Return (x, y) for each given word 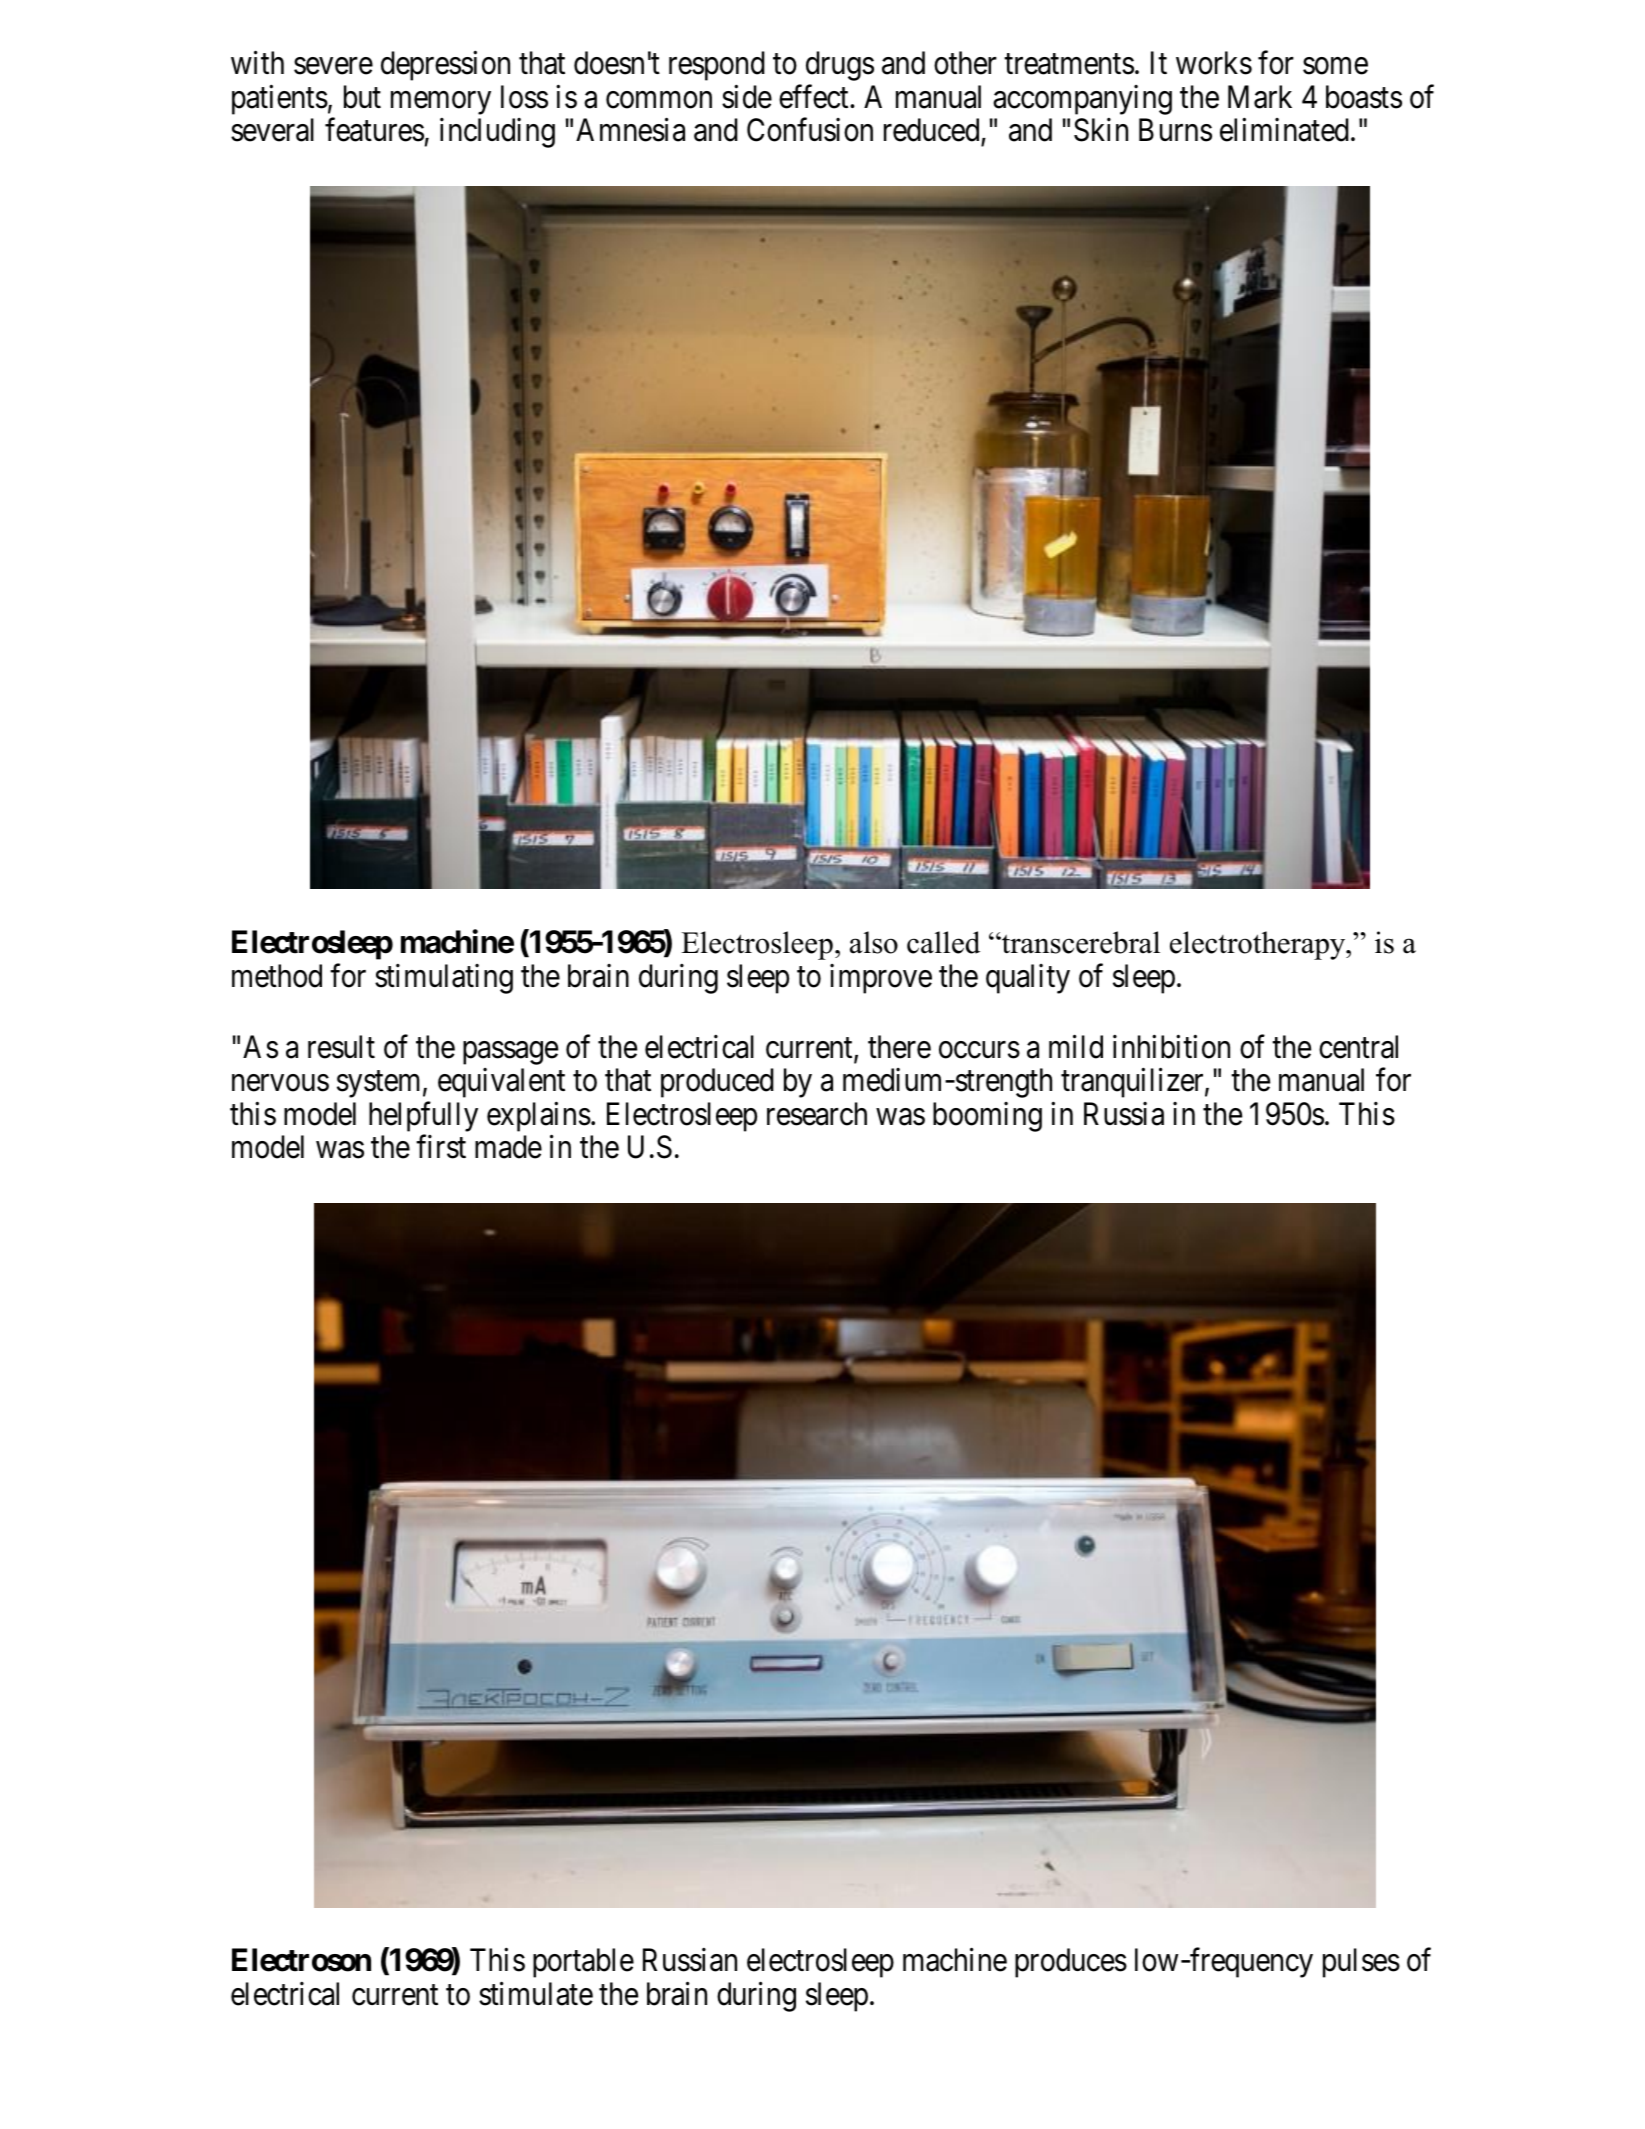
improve (881, 979)
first (441, 1147)
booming (987, 1117)
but (362, 97)
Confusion (810, 130)
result (341, 1047)
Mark (1260, 97)
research (817, 1114)
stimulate (536, 1993)
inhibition (1171, 1047)
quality (1028, 979)
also (874, 942)
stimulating (444, 979)
